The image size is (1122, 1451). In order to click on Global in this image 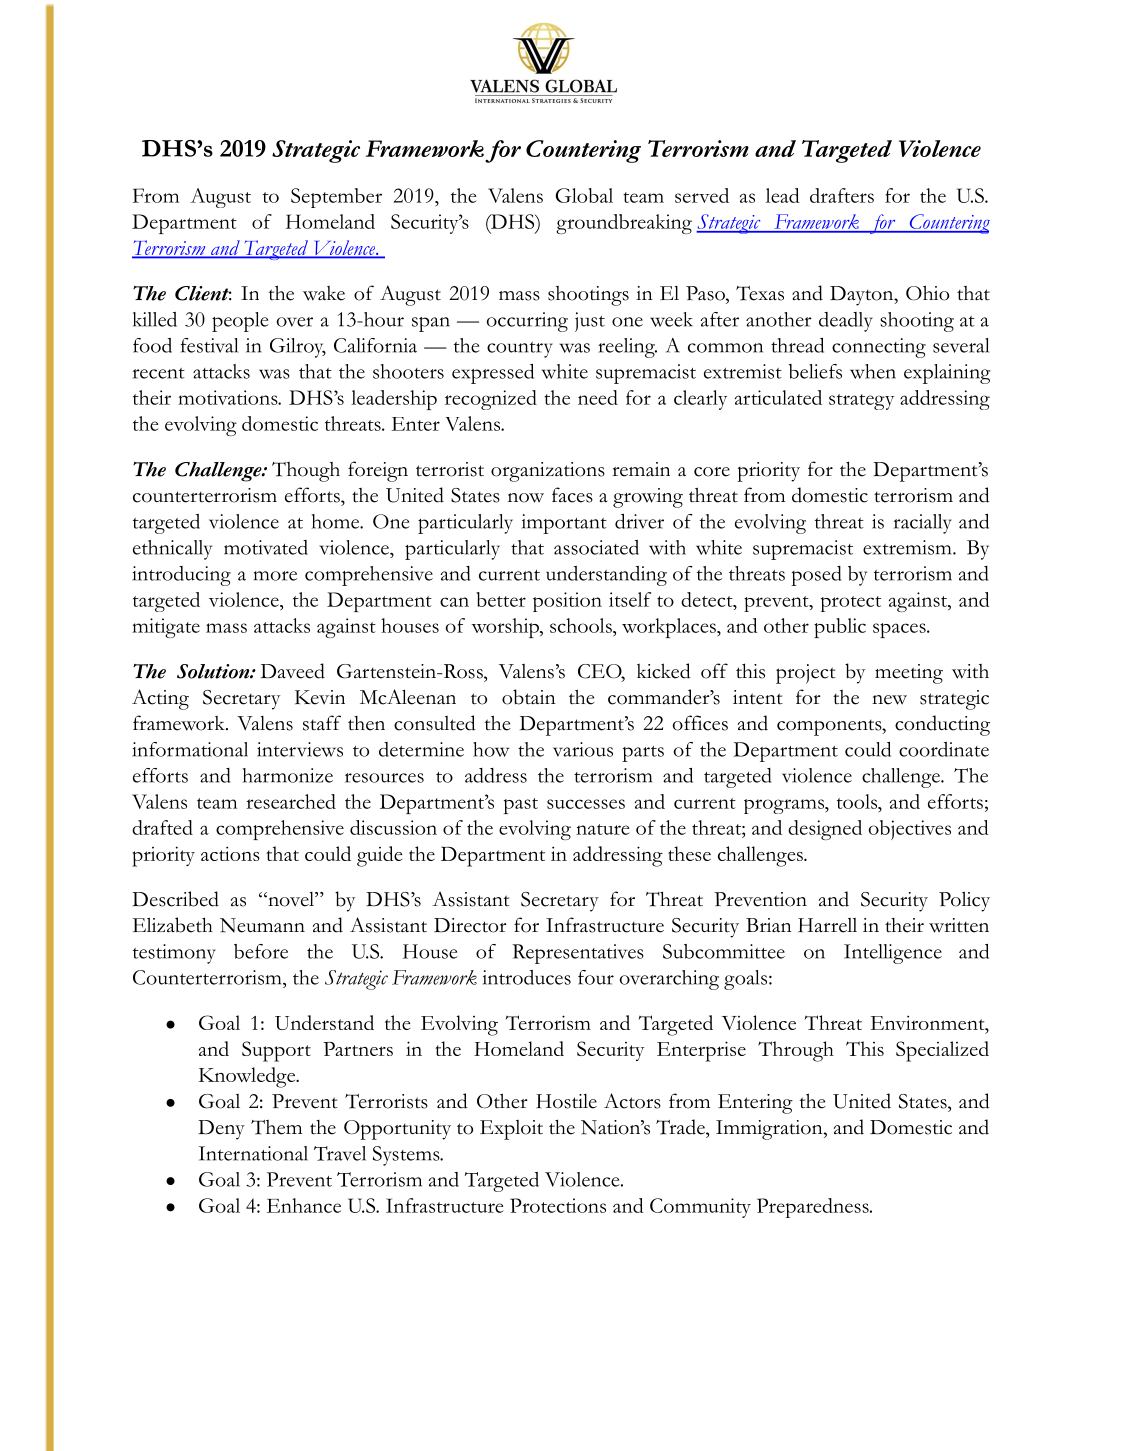, I will do `click(584, 195)`.
